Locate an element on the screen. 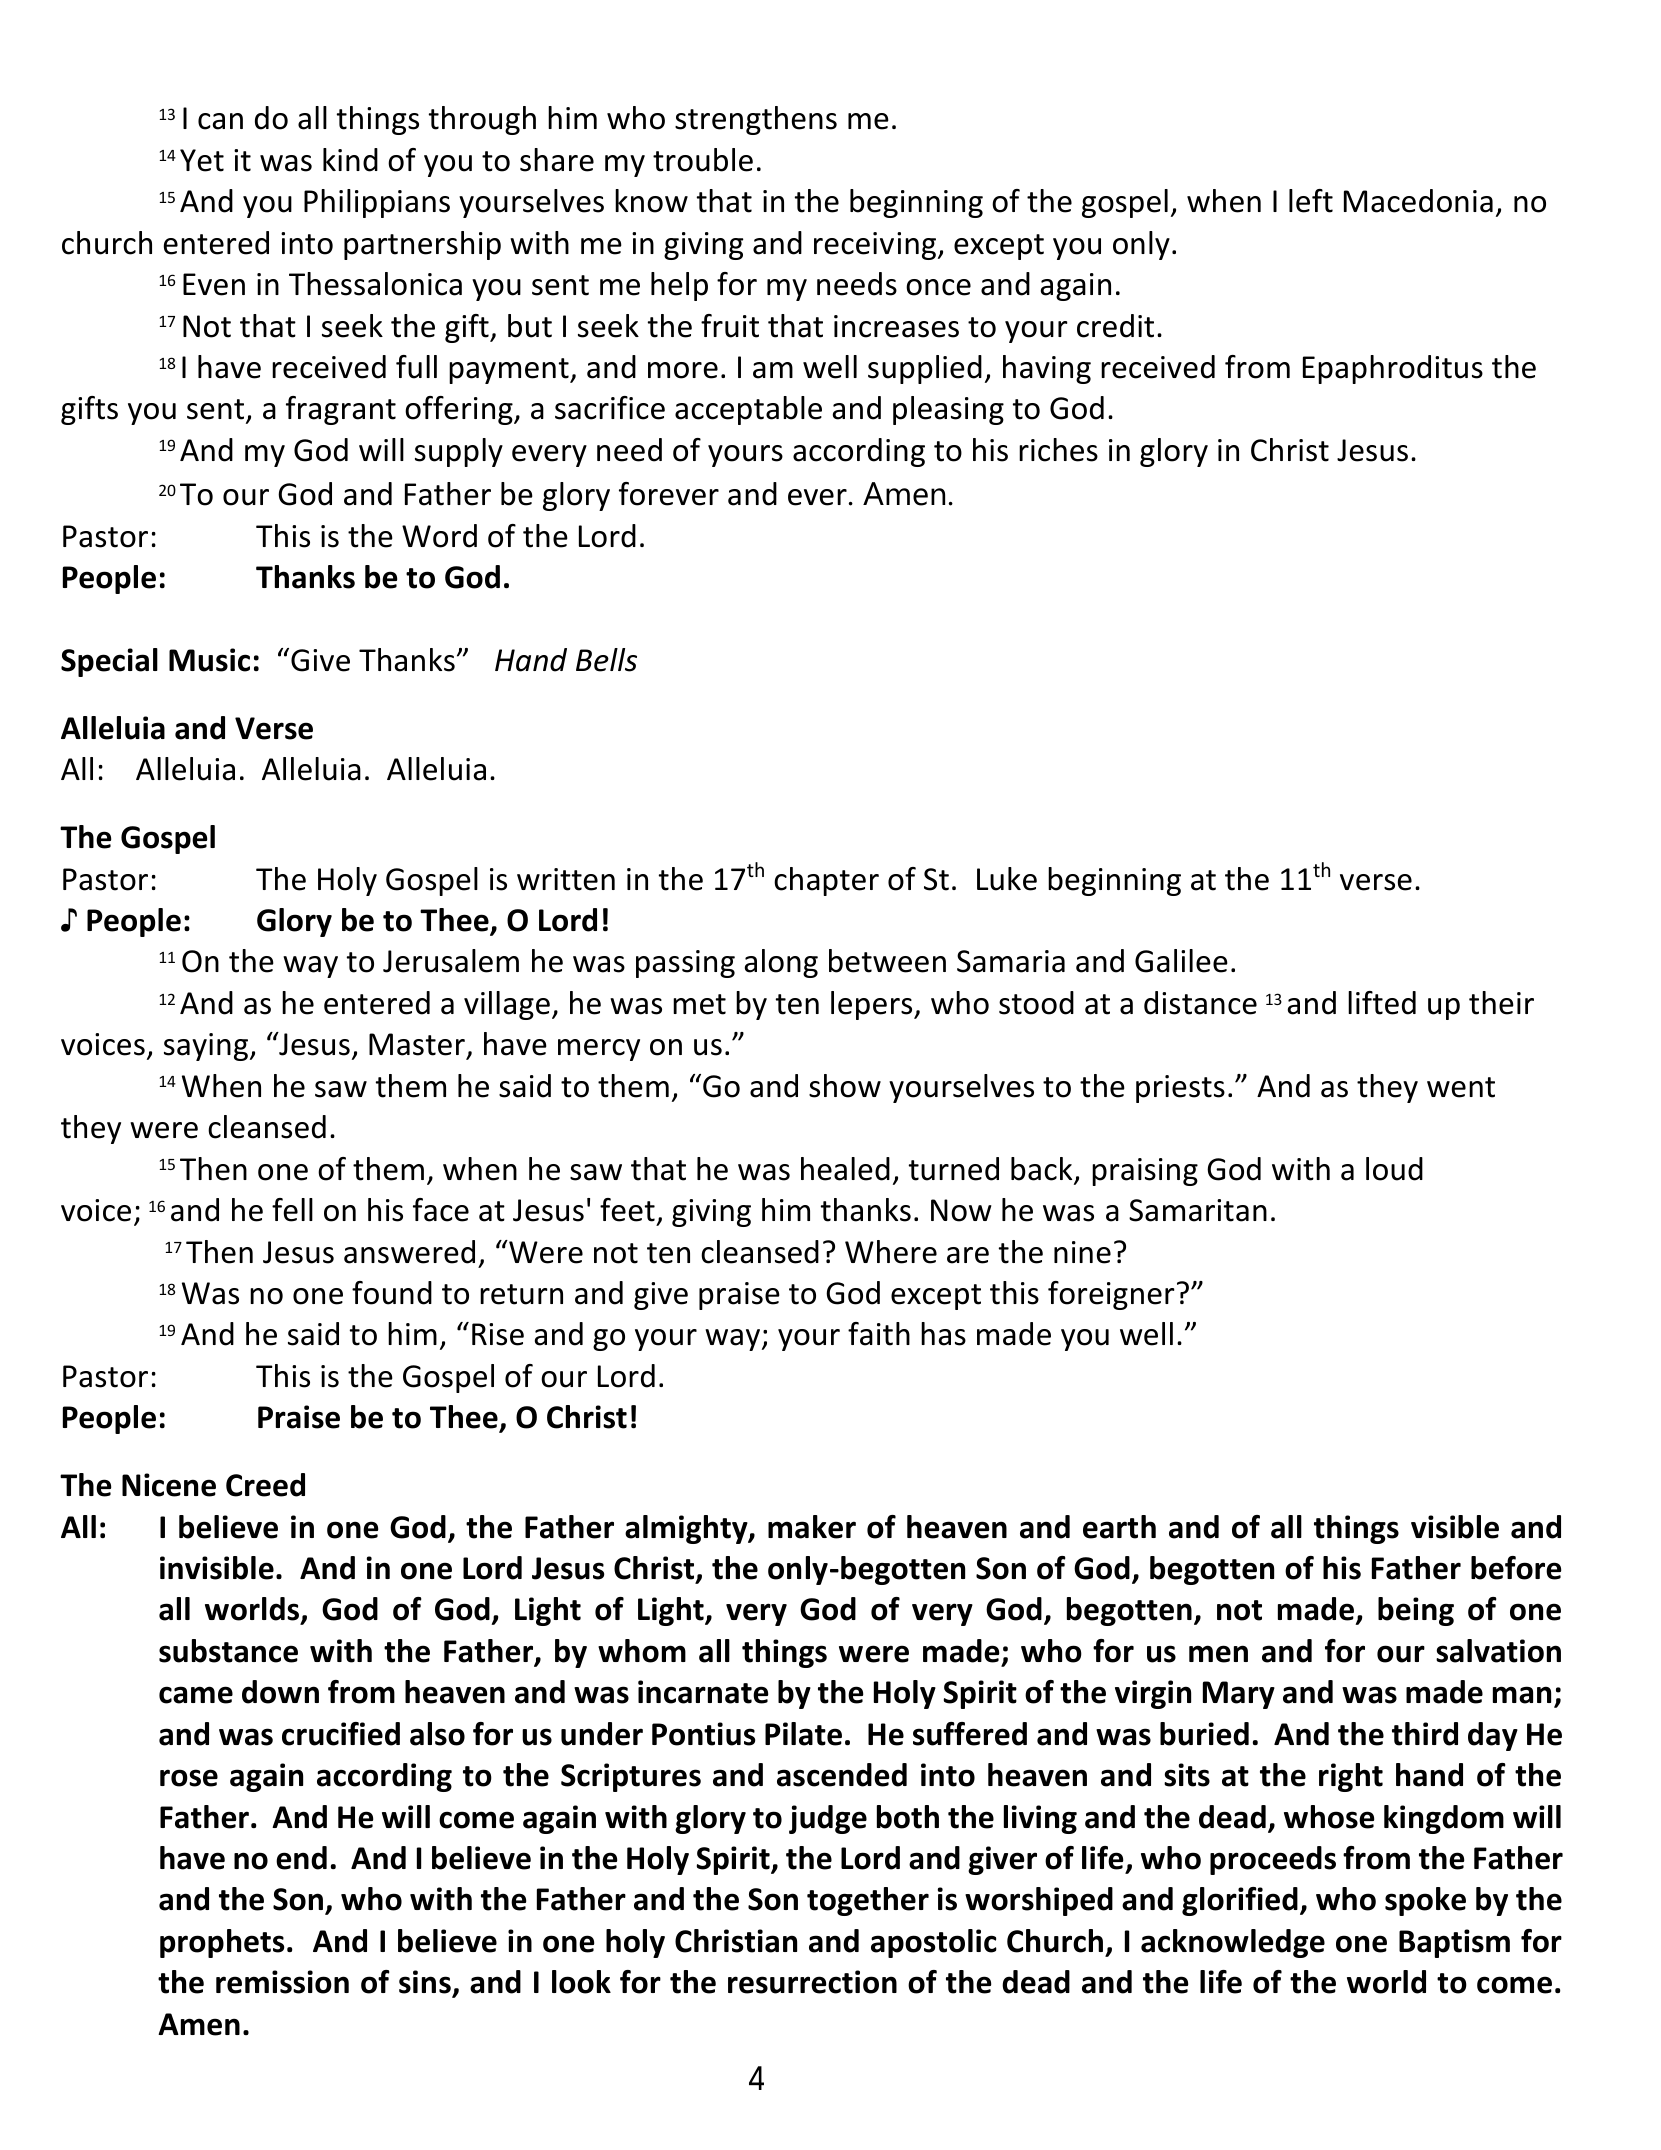  spoke is located at coordinates (1425, 1901).
